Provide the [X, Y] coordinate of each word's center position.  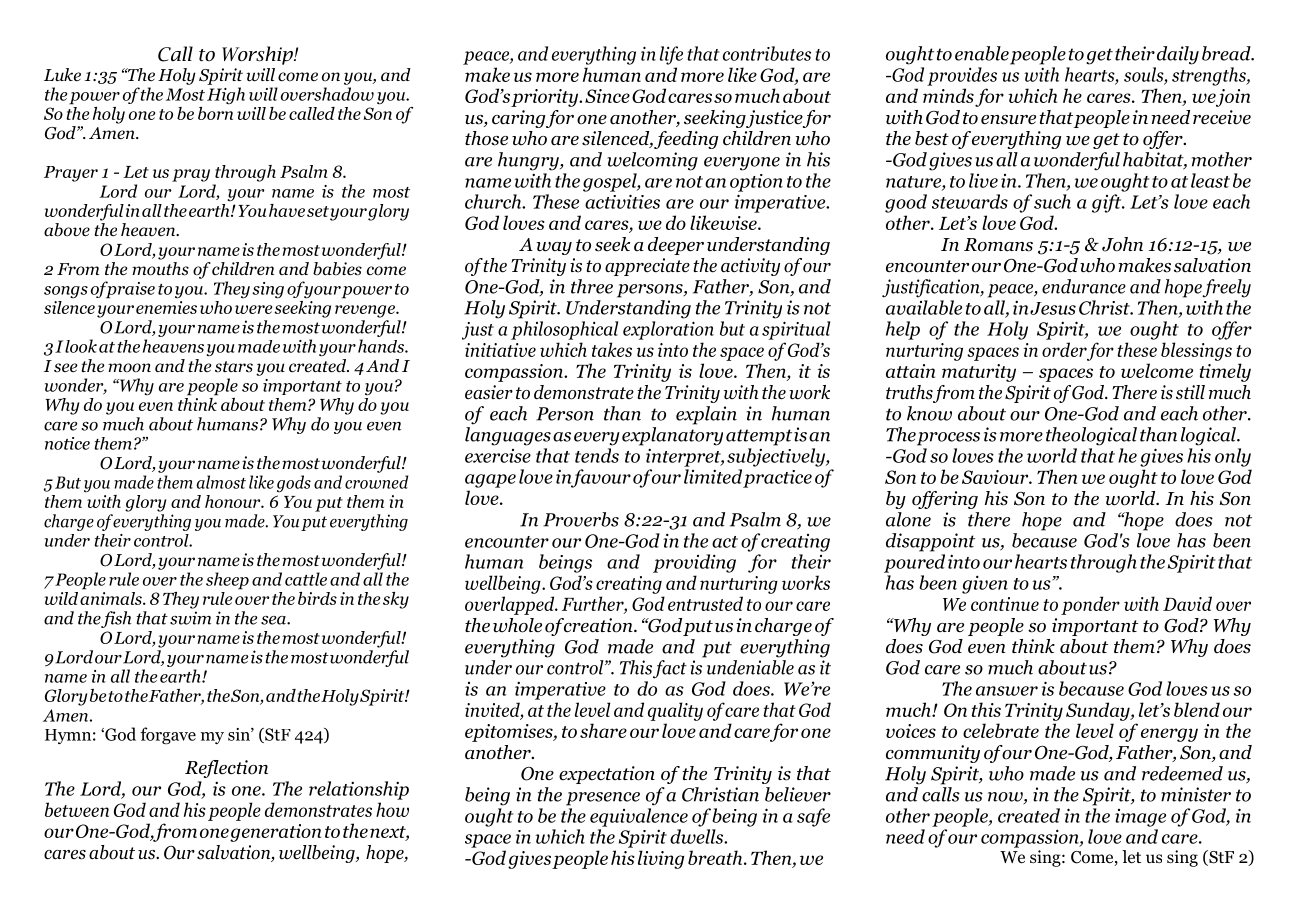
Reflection [226, 769]
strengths [1210, 76]
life [671, 55]
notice [67, 443]
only [1233, 457]
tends [597, 455]
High [226, 96]
